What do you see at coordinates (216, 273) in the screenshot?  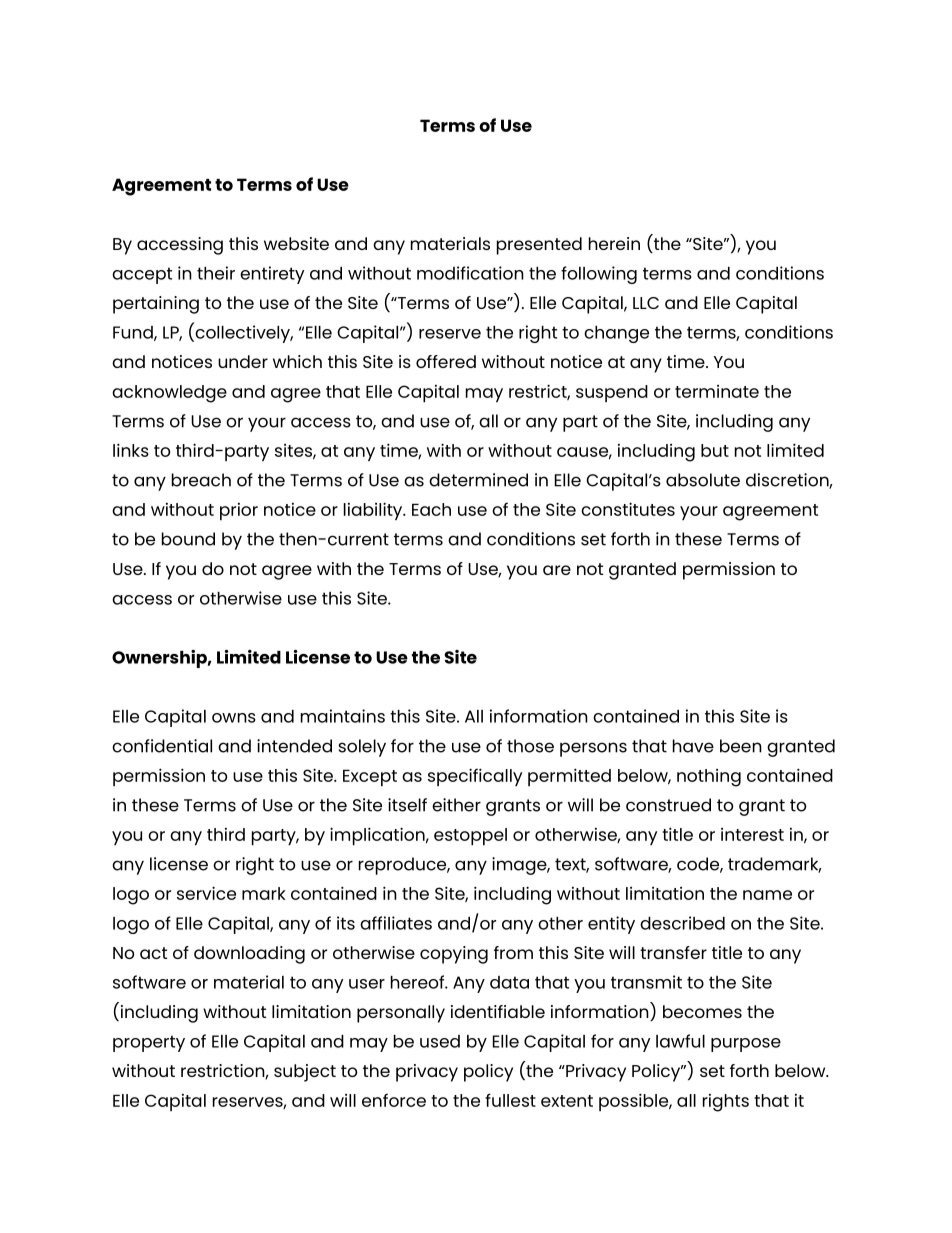 I see `their` at bounding box center [216, 273].
